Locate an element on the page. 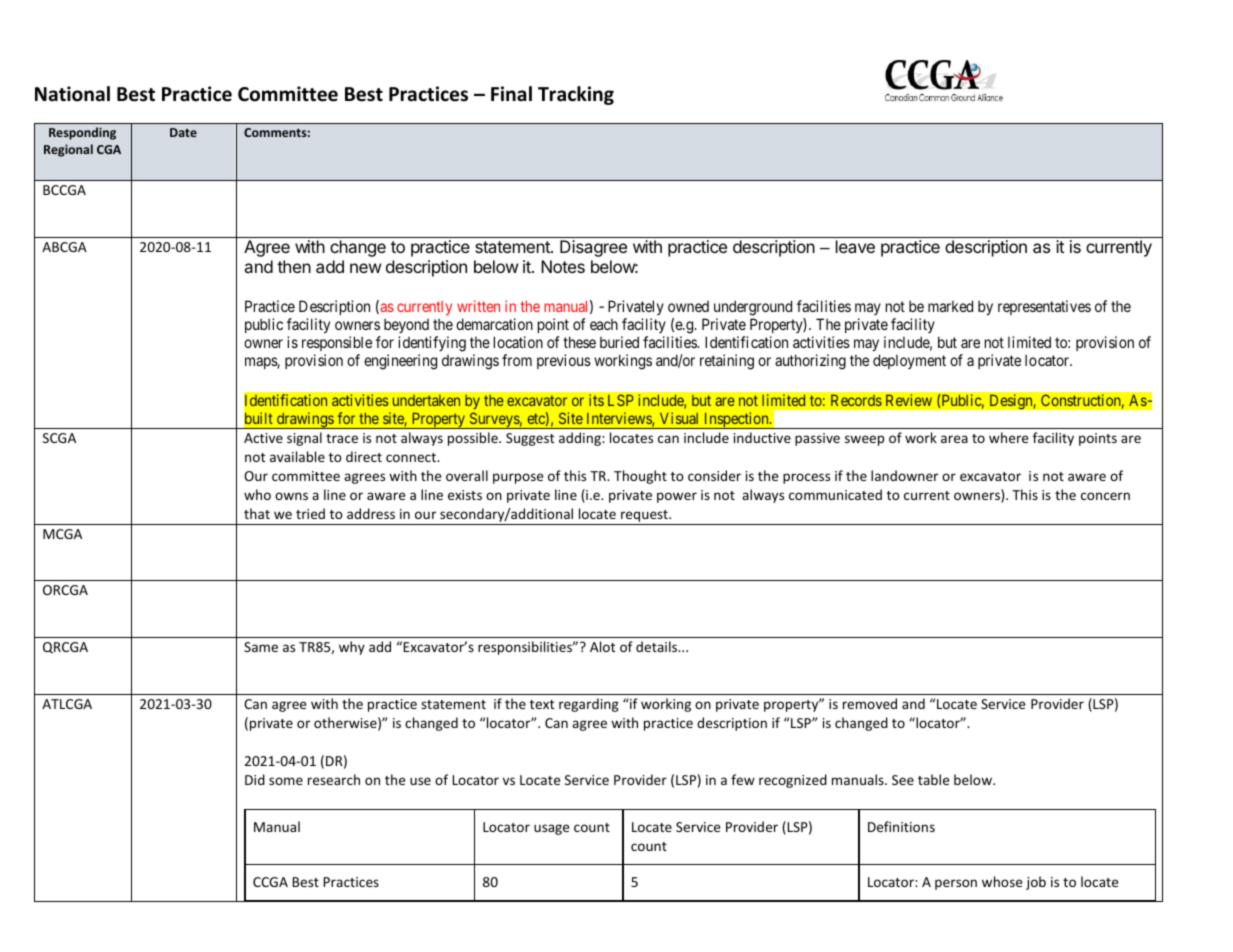 This page has height=952, width=1233. that is located at coordinates (257, 513).
